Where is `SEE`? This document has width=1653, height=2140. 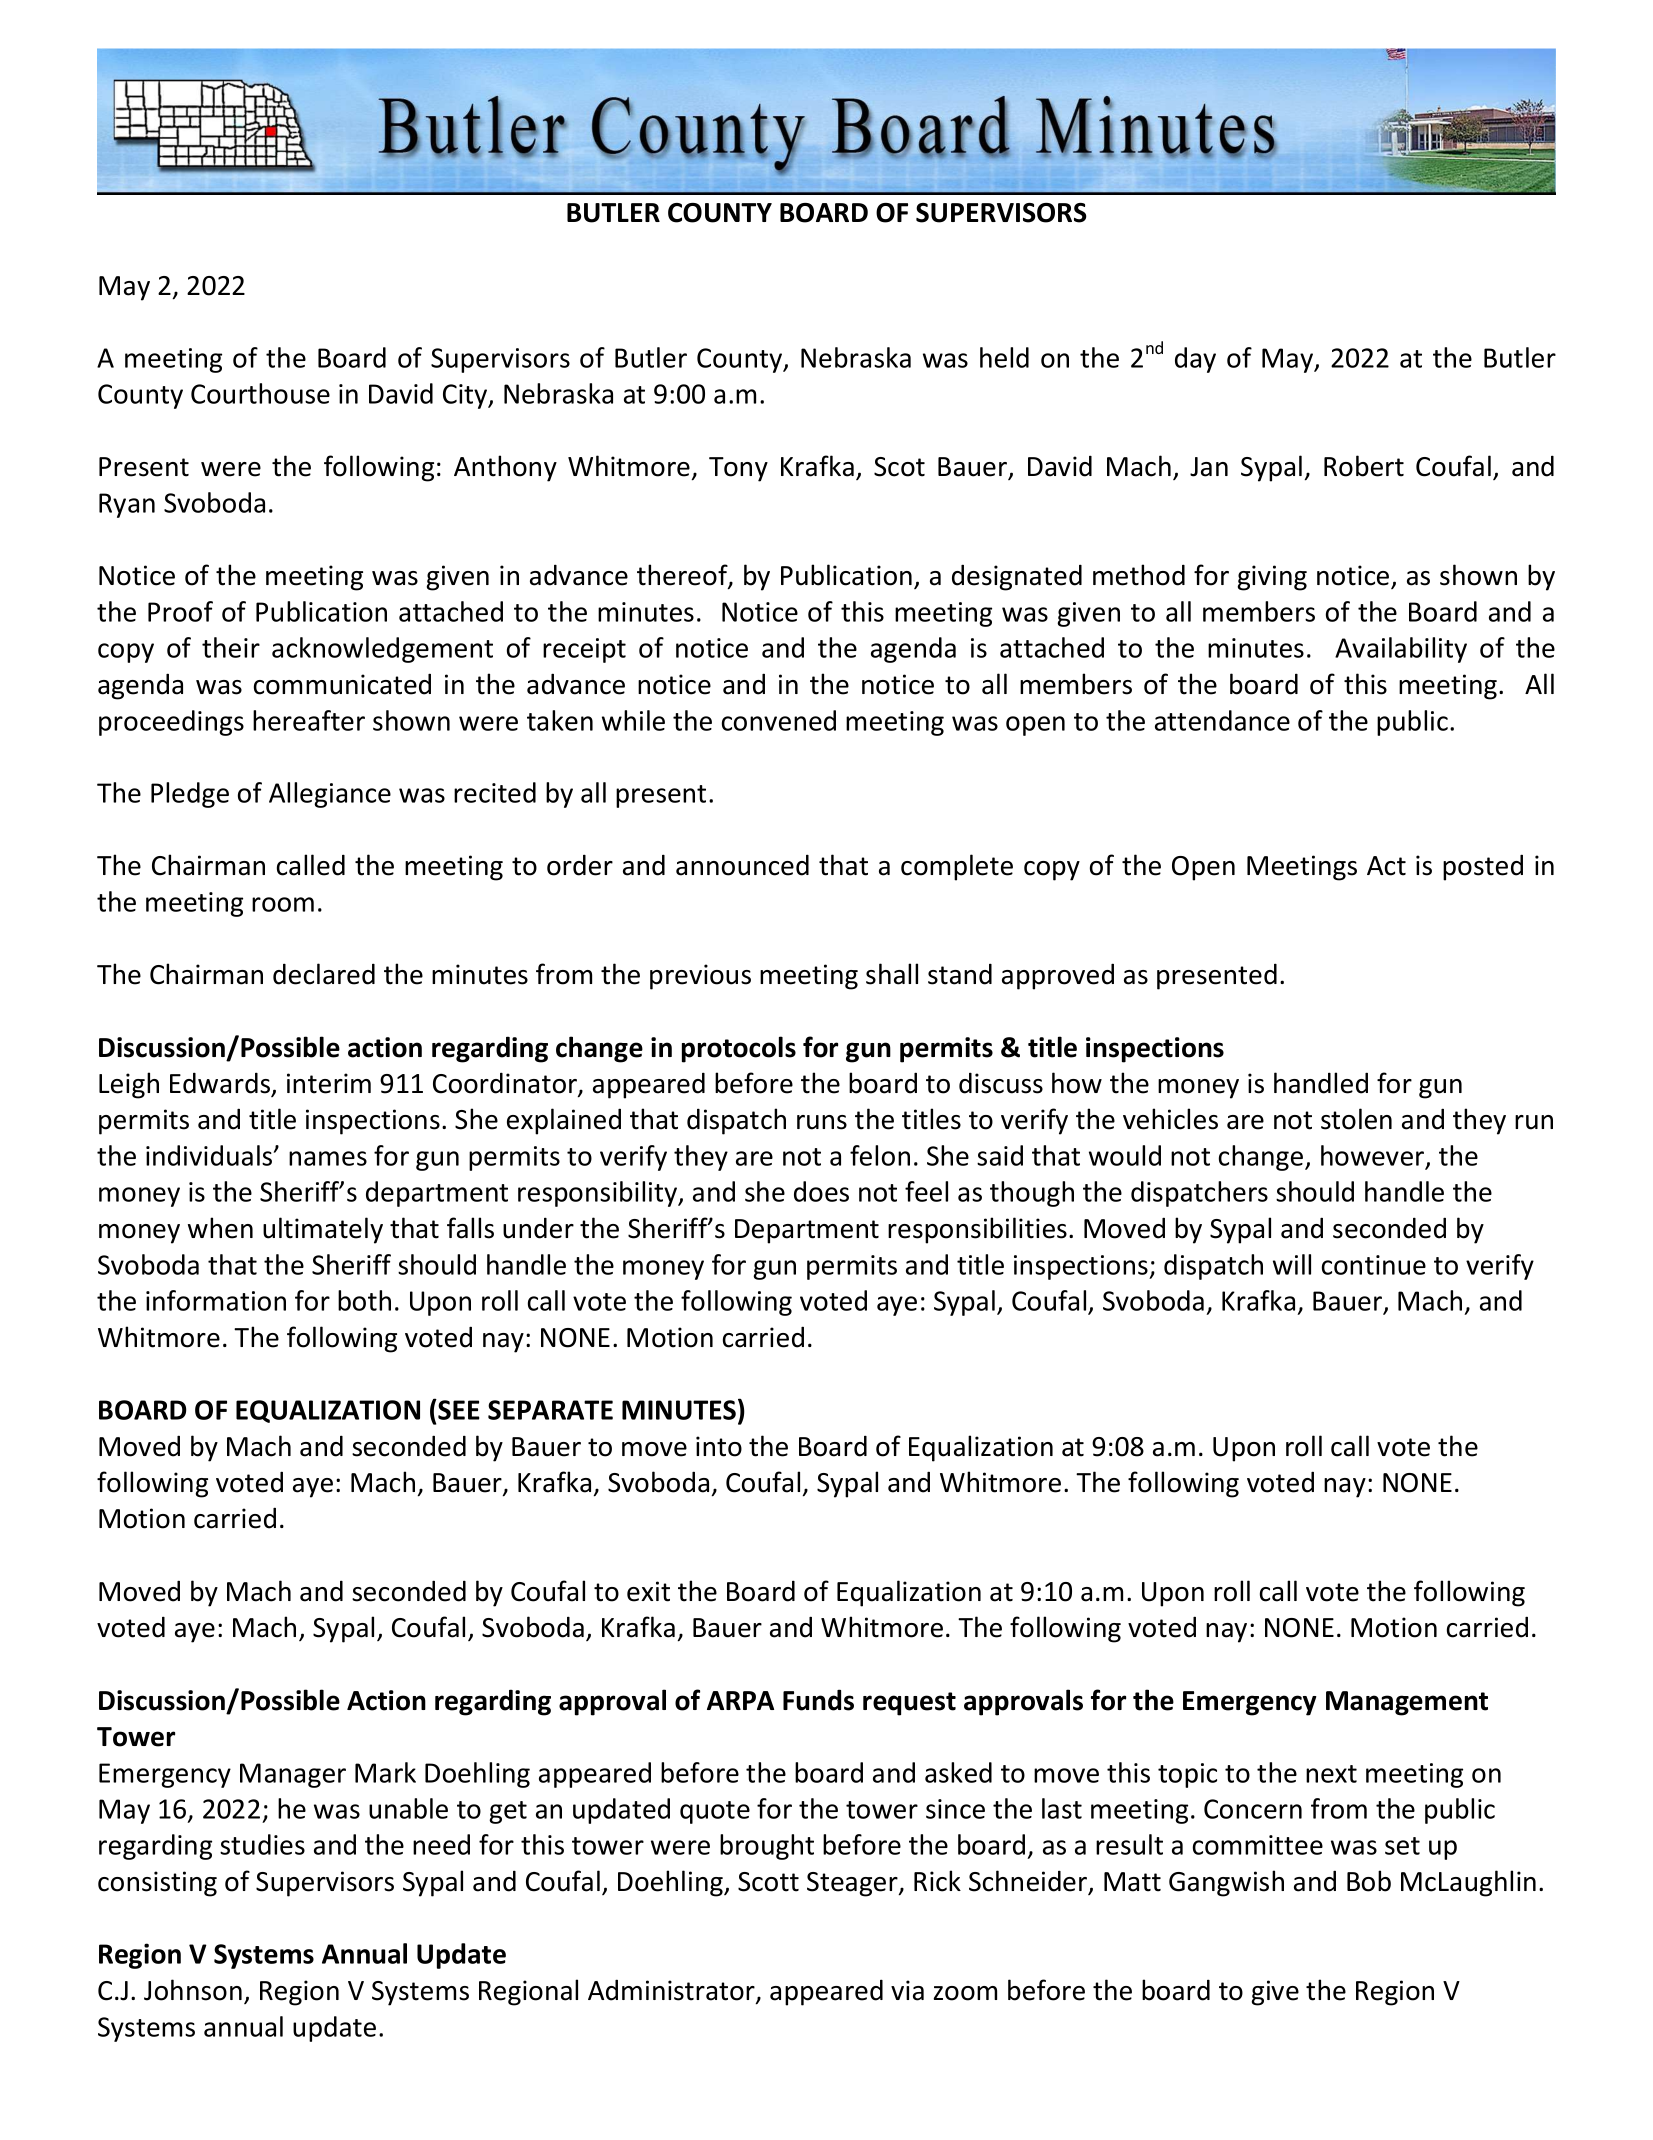 SEE is located at coordinates (458, 1409).
